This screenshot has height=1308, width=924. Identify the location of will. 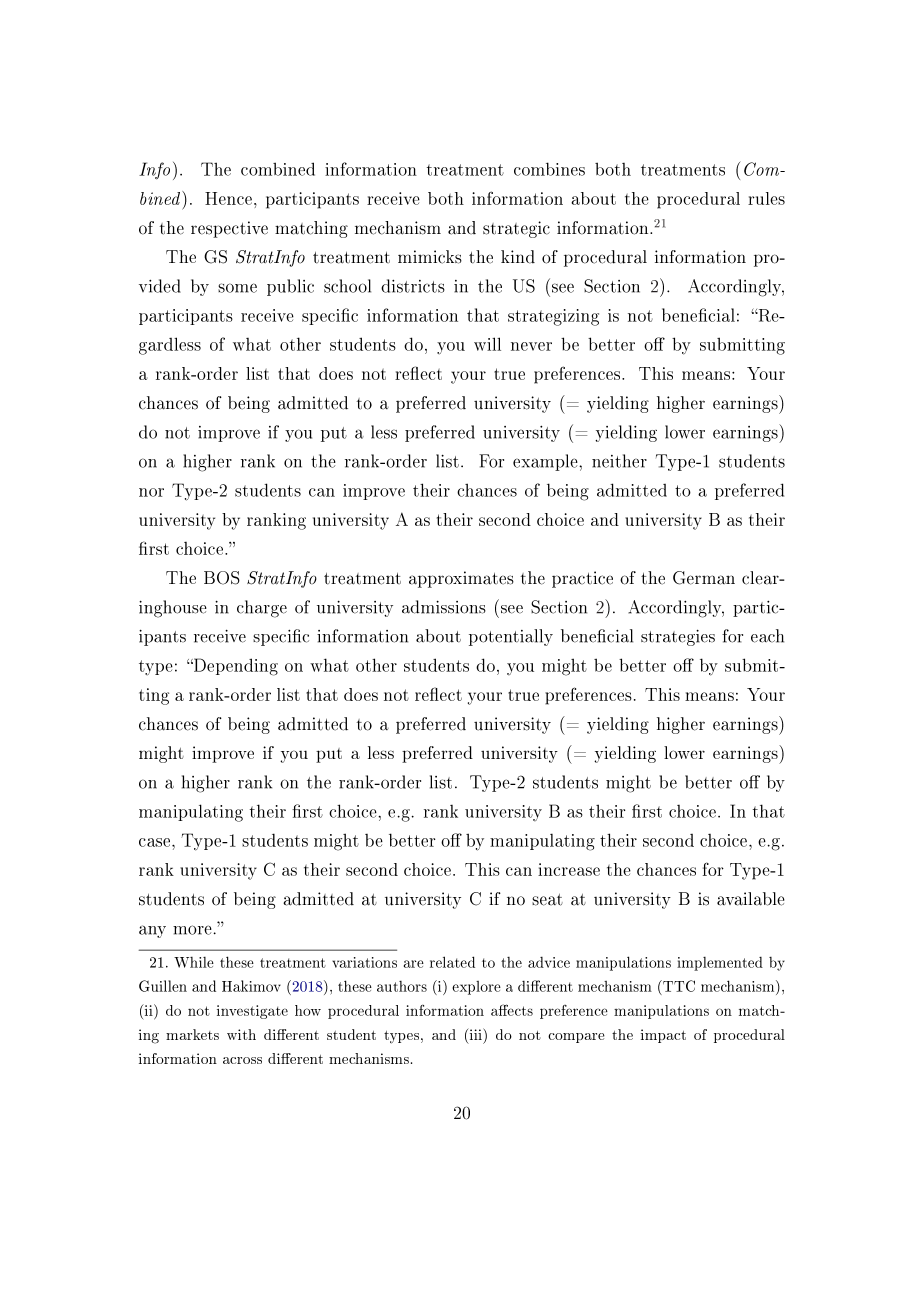
(487, 344).
